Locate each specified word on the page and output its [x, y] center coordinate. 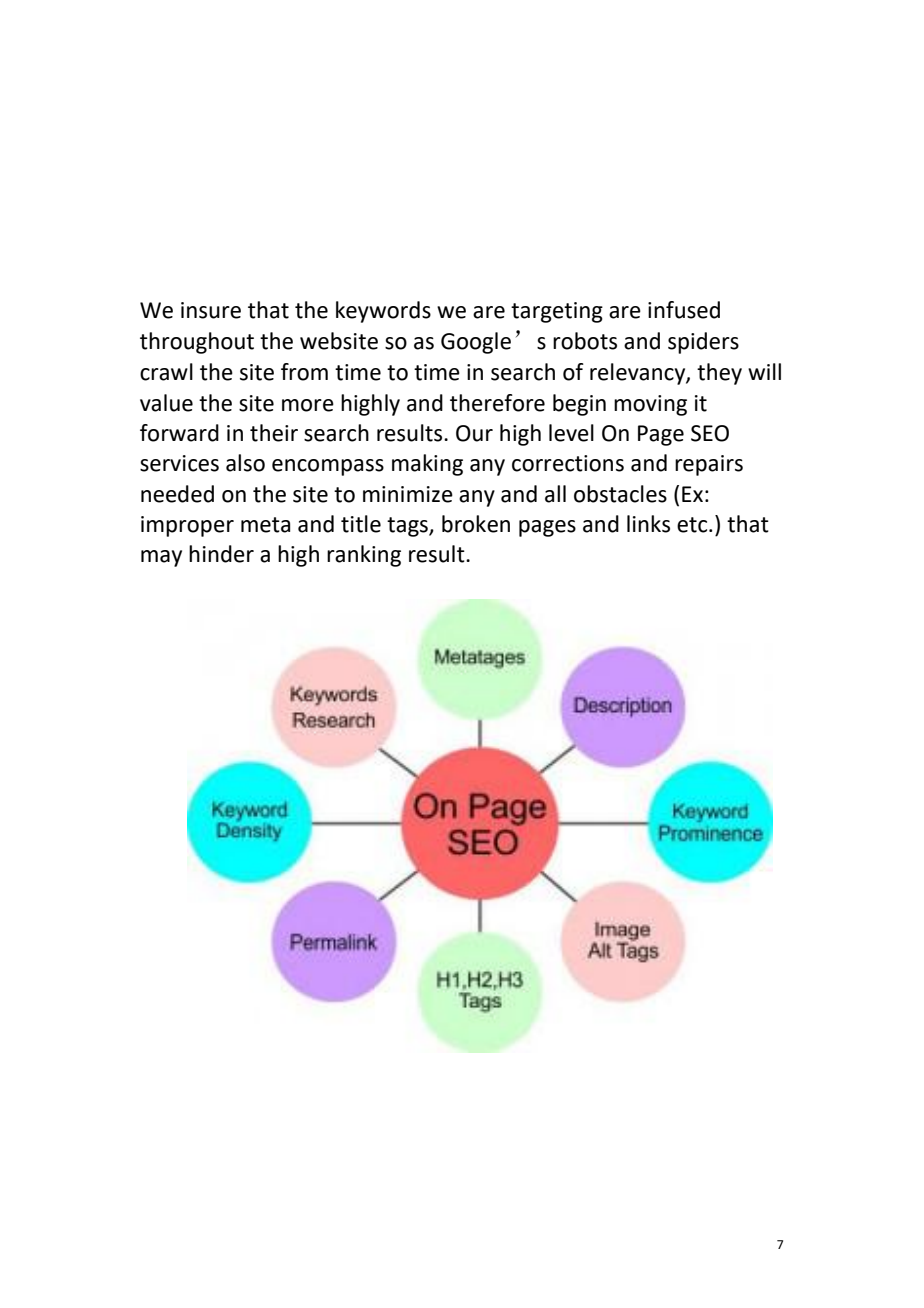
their [274, 433]
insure [211, 310]
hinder [221, 554]
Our [474, 433]
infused [684, 310]
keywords [383, 312]
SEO [710, 433]
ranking [364, 556]
